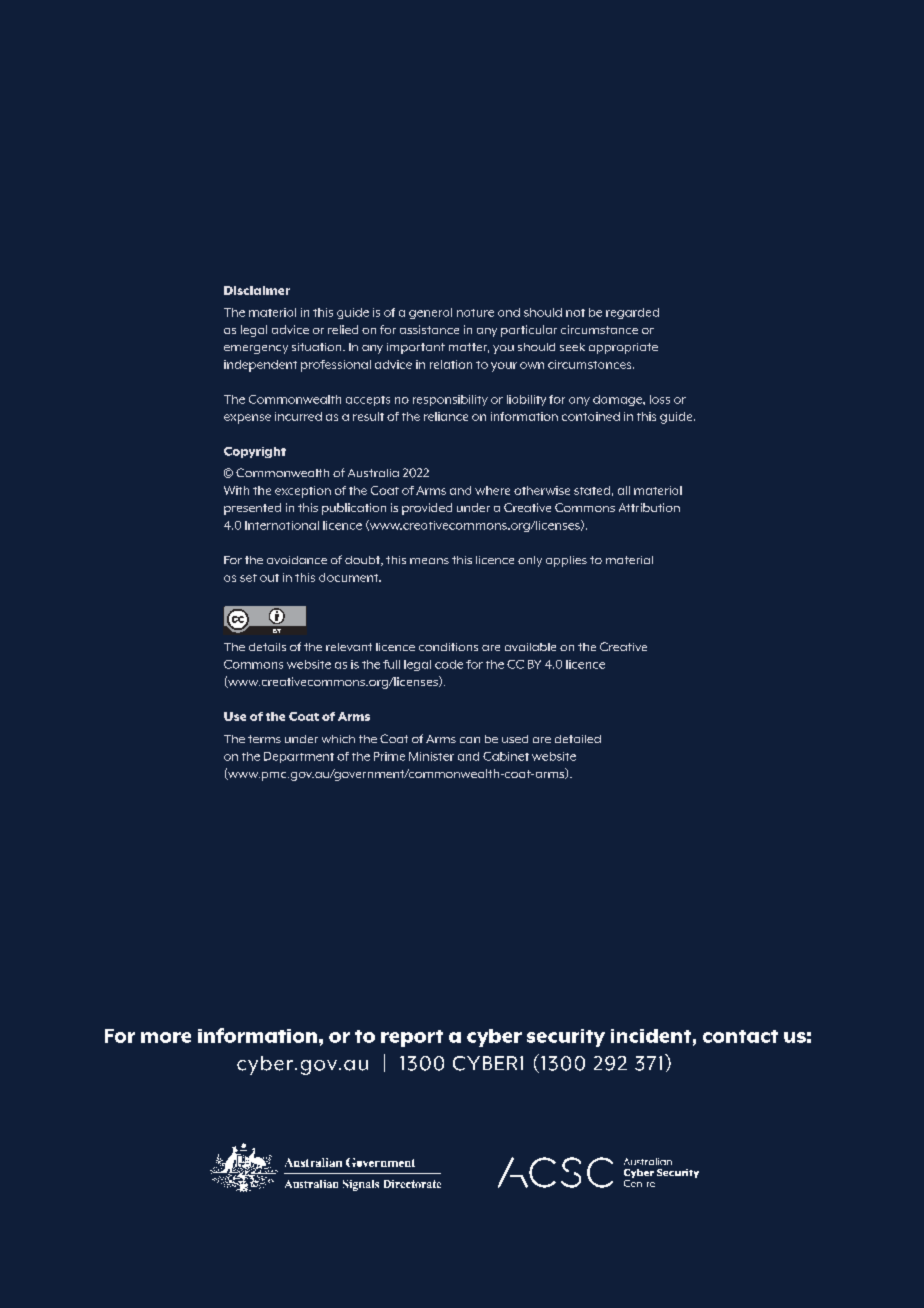 The height and width of the image is (1308, 924). I want to click on Attribution, so click(649, 507).
